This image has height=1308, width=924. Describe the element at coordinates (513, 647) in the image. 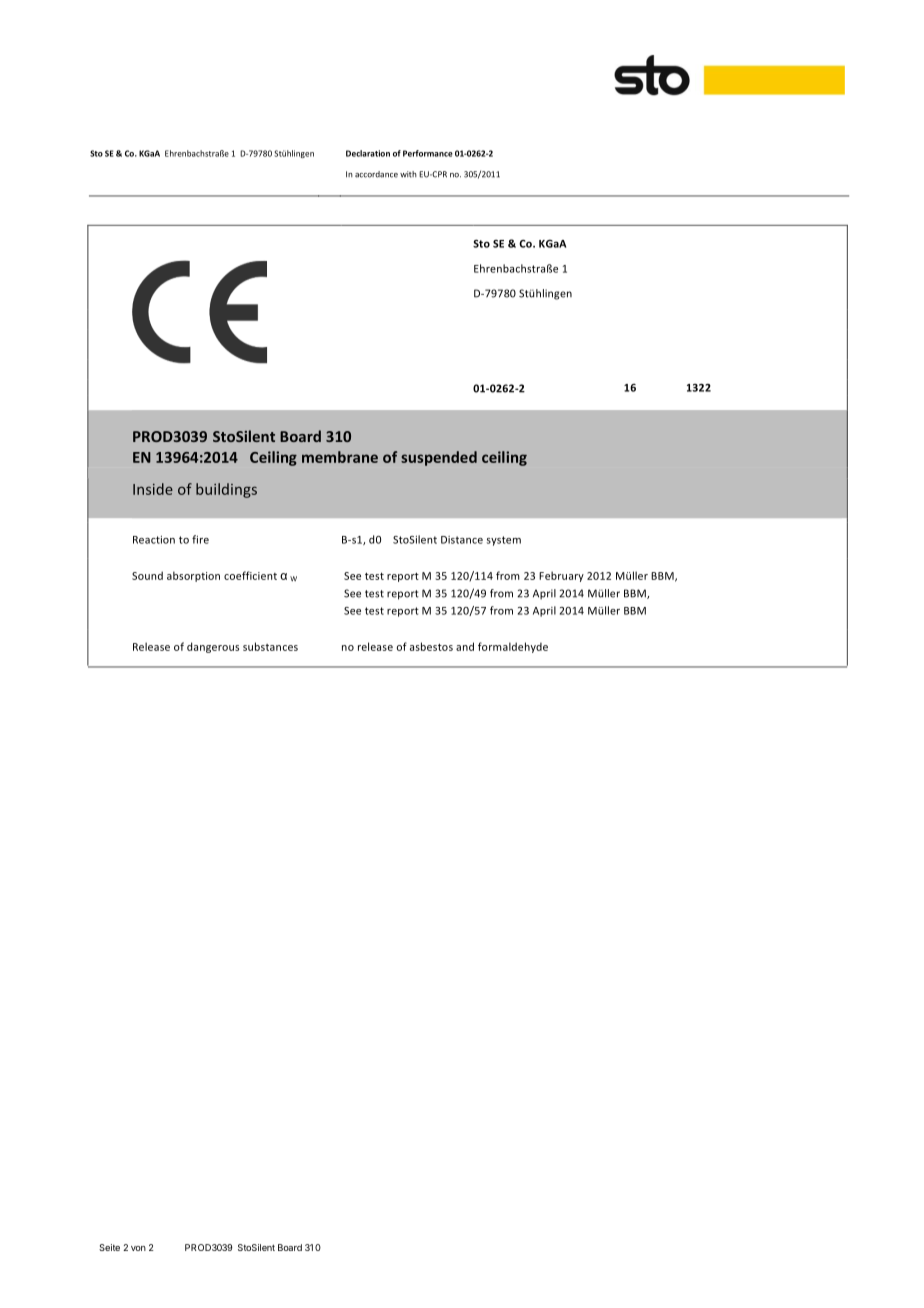

I see `formaldehyde` at that location.
